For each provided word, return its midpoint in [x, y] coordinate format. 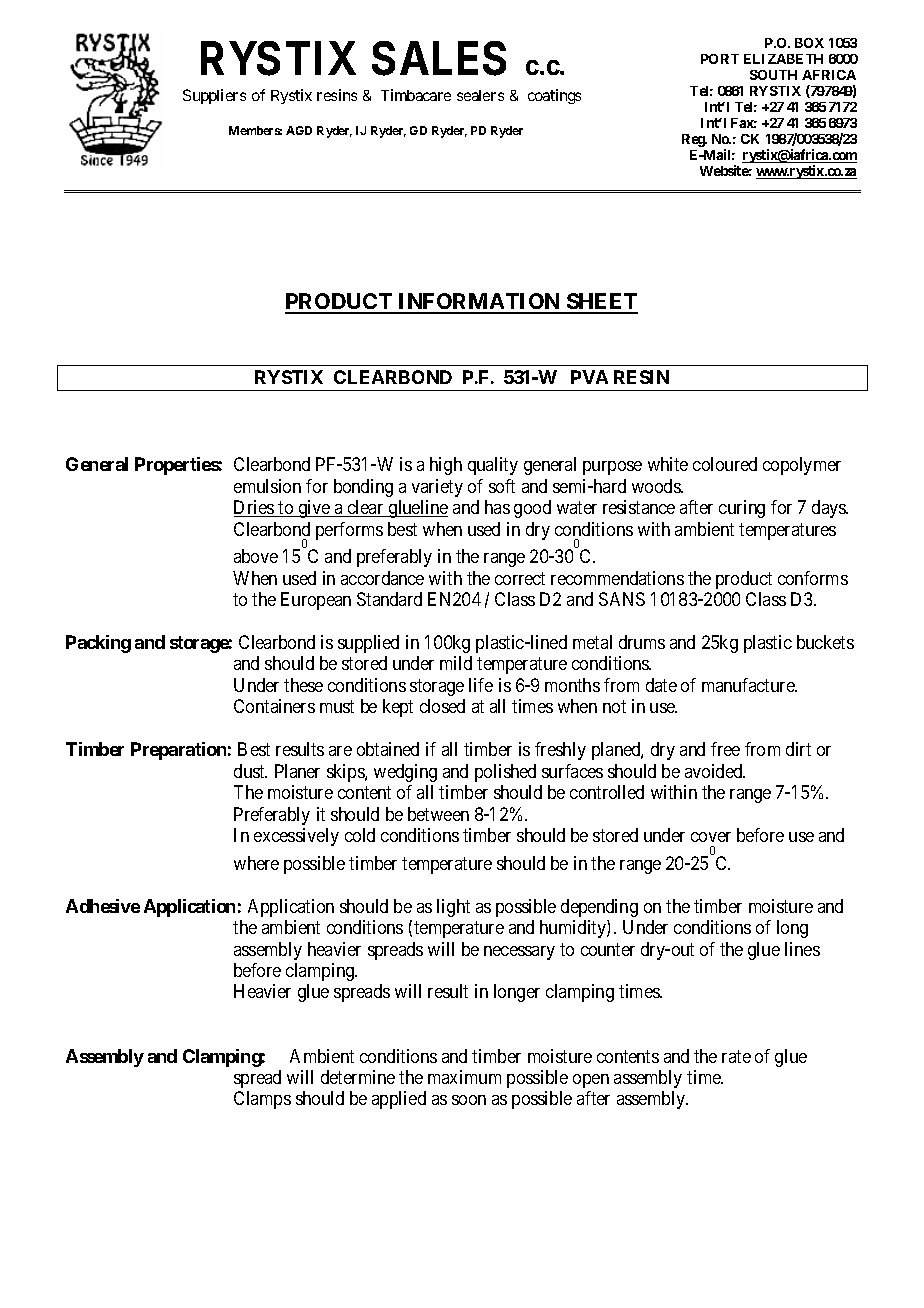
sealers [480, 95]
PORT [720, 59]
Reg [694, 140]
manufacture [749, 685]
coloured [725, 464]
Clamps [262, 1100]
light [453, 908]
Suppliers [214, 96]
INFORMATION [479, 303]
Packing [98, 644]
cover [711, 837]
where [256, 863]
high [446, 466]
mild [456, 663]
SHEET [601, 303]
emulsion [267, 486]
